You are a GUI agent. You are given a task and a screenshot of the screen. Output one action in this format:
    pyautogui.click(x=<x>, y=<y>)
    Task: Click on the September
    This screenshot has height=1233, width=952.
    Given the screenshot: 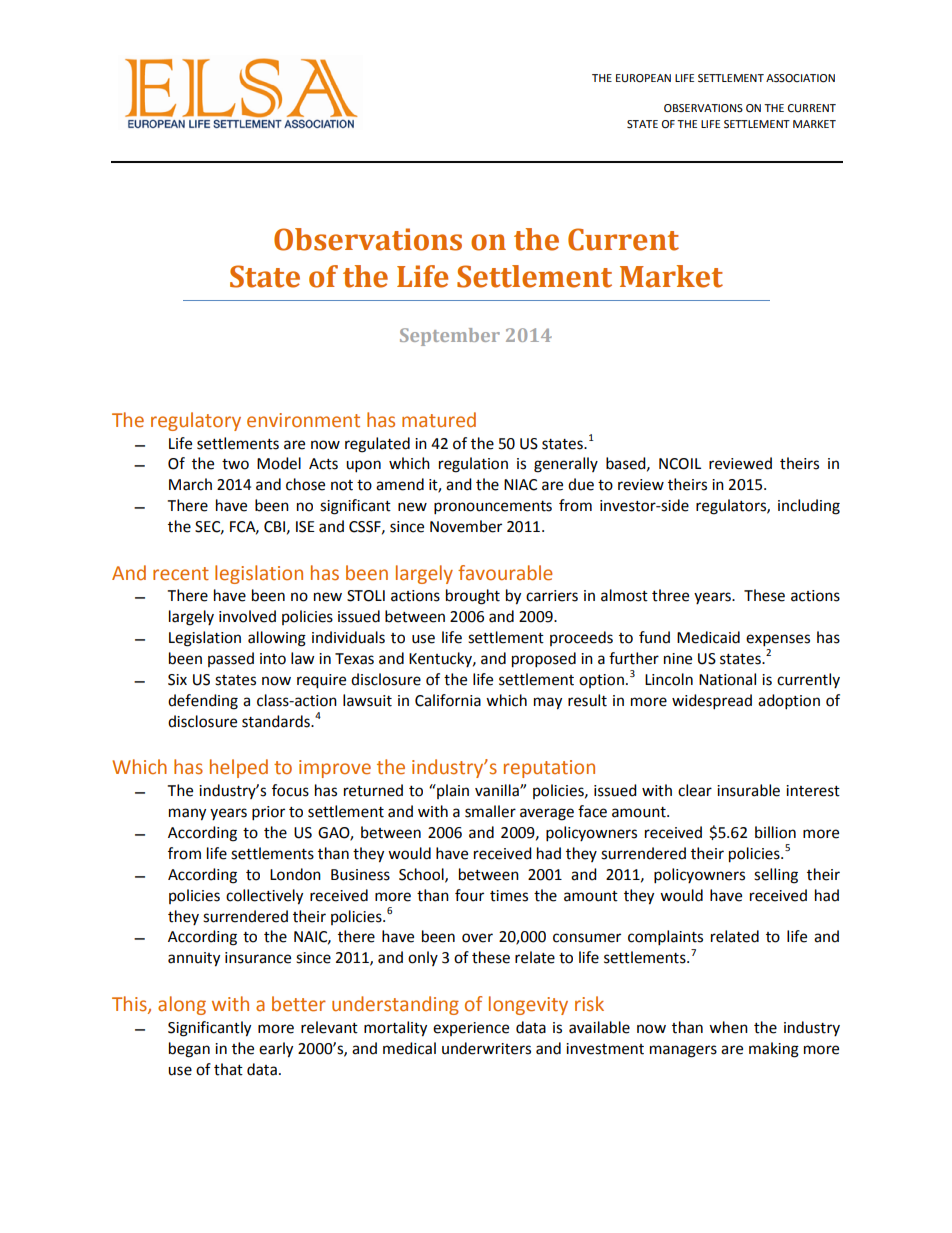 What is the action you would take?
    pyautogui.click(x=450, y=337)
